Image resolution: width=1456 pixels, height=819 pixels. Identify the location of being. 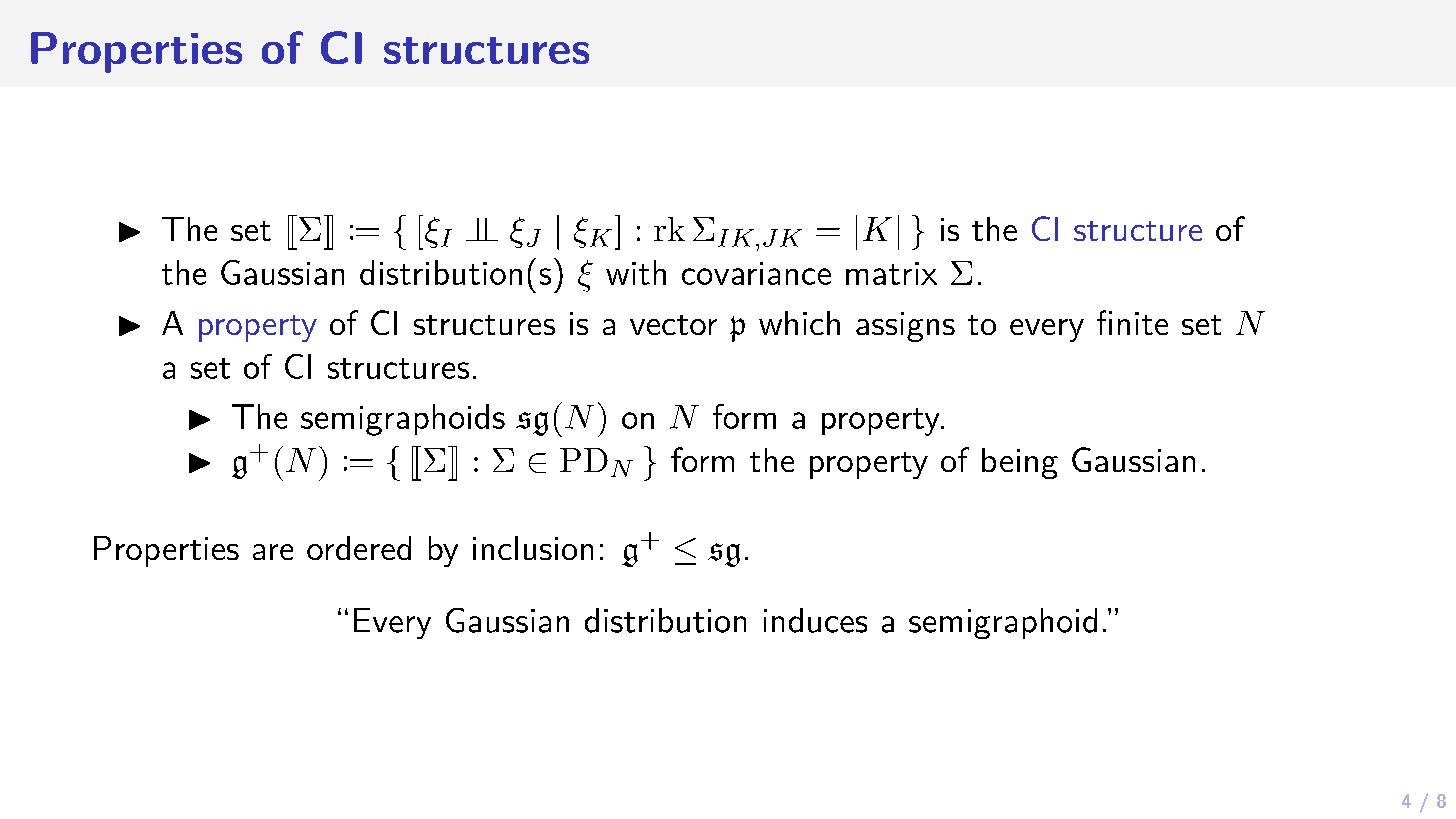
(1020, 463).
